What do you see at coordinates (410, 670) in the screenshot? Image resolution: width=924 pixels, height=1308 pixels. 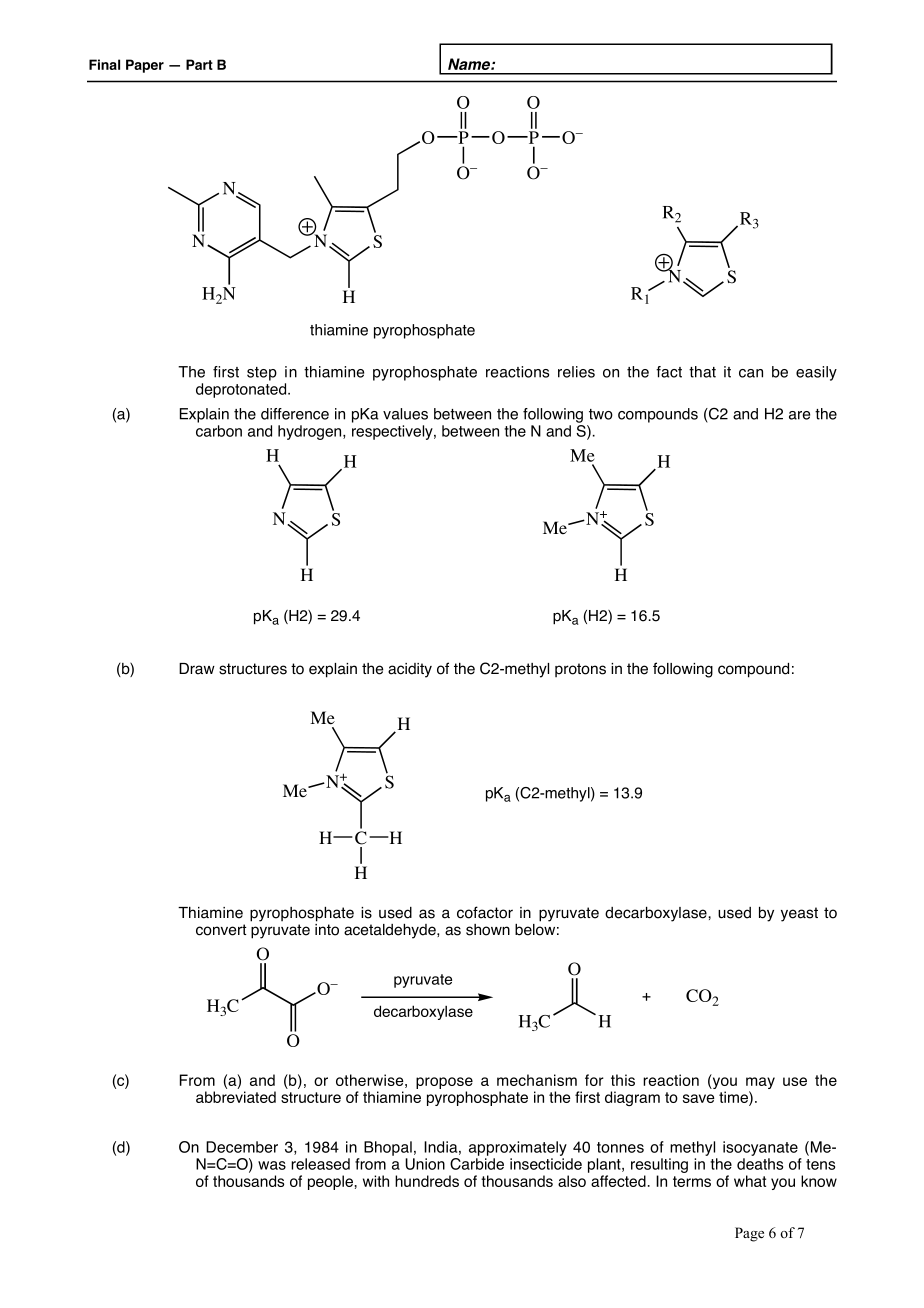 I see `acidity` at bounding box center [410, 670].
